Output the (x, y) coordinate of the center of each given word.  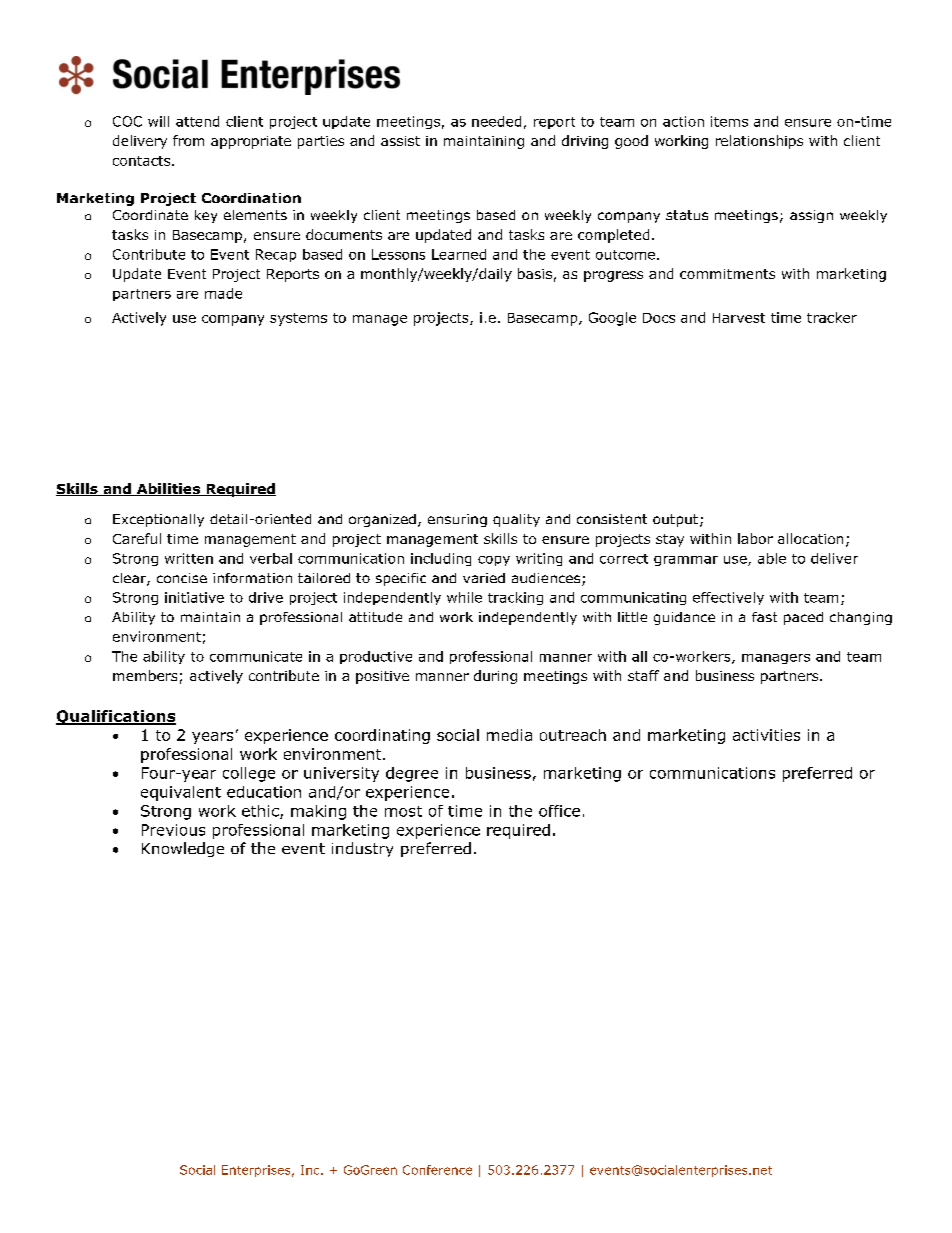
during (495, 677)
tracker (832, 317)
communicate (256, 656)
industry (362, 849)
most (403, 811)
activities (766, 735)
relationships (759, 142)
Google (612, 319)
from (188, 140)
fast (764, 617)
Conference (437, 1170)
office (559, 811)
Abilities (168, 489)
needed (496, 121)
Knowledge (183, 849)
